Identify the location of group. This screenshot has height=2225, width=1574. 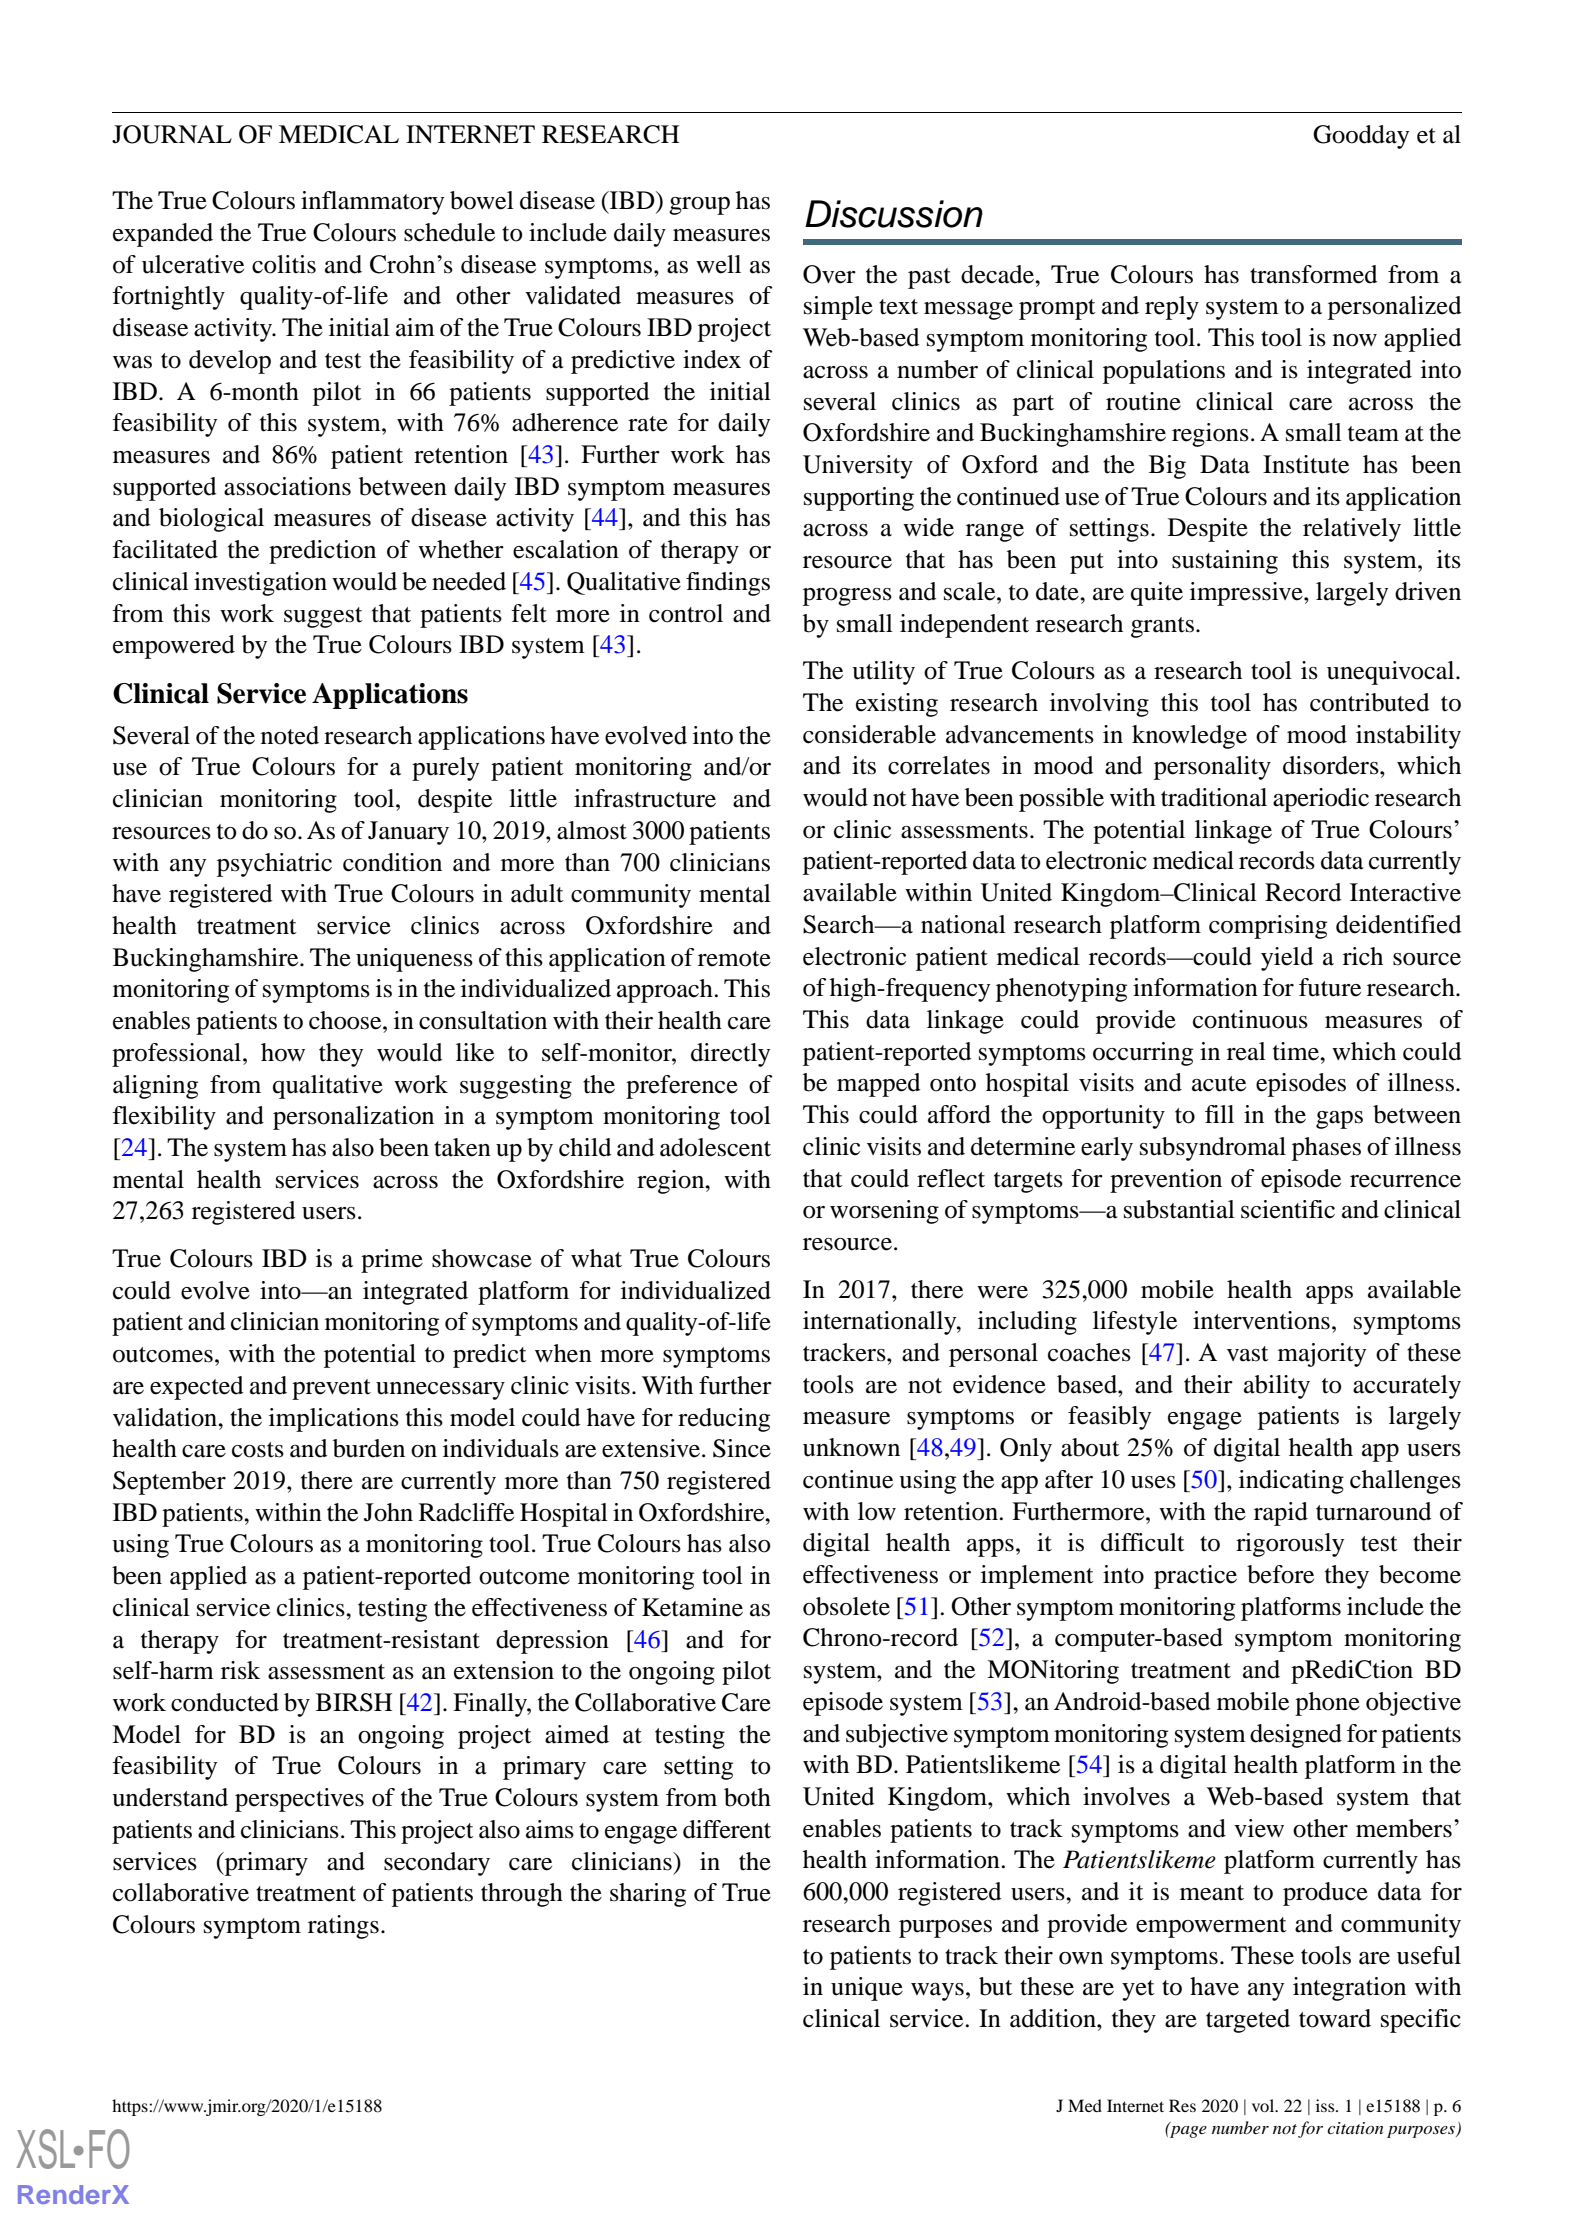
(699, 206).
